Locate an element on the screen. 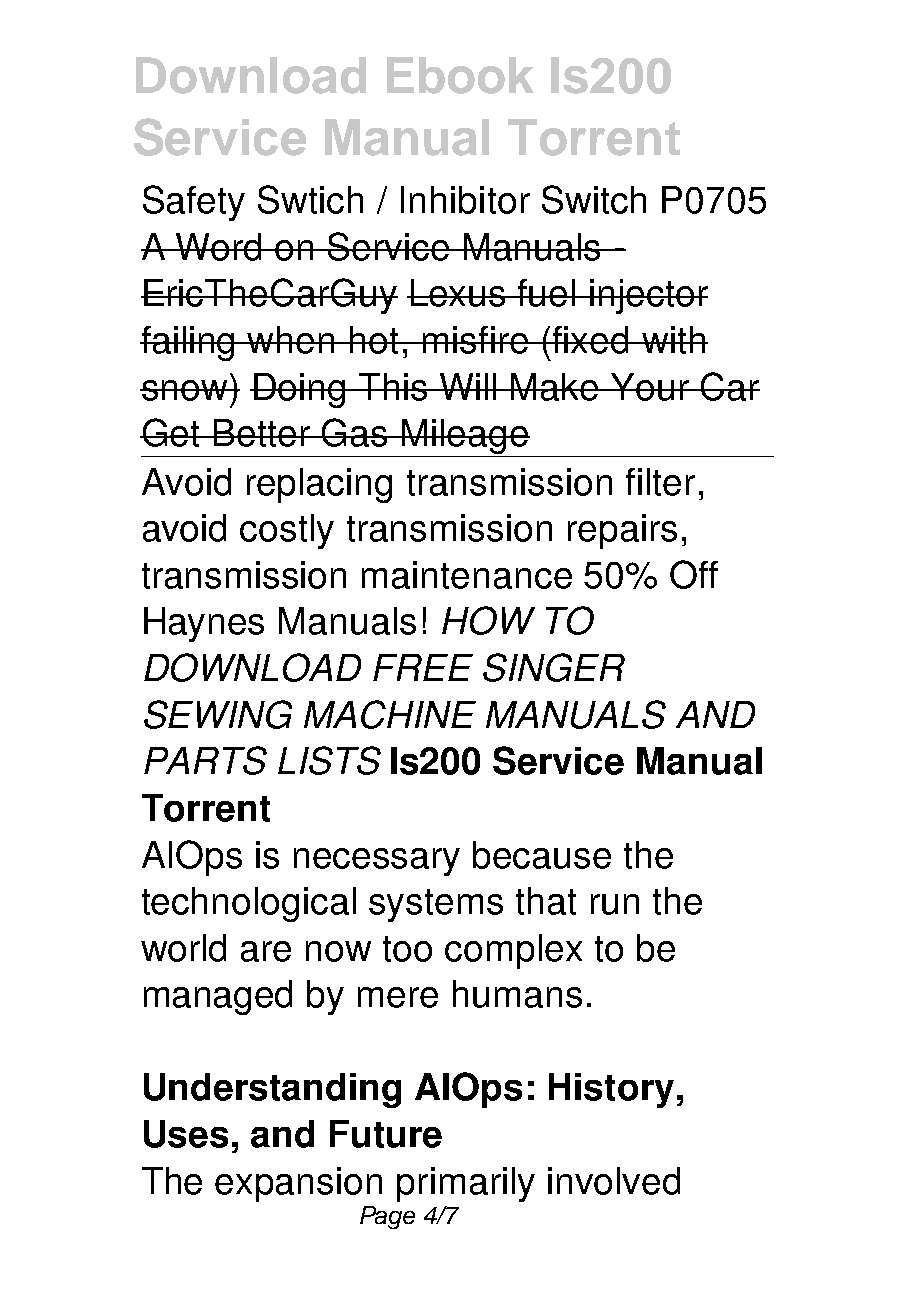 The image size is (924, 1303). Switch is located at coordinates (594, 199).
